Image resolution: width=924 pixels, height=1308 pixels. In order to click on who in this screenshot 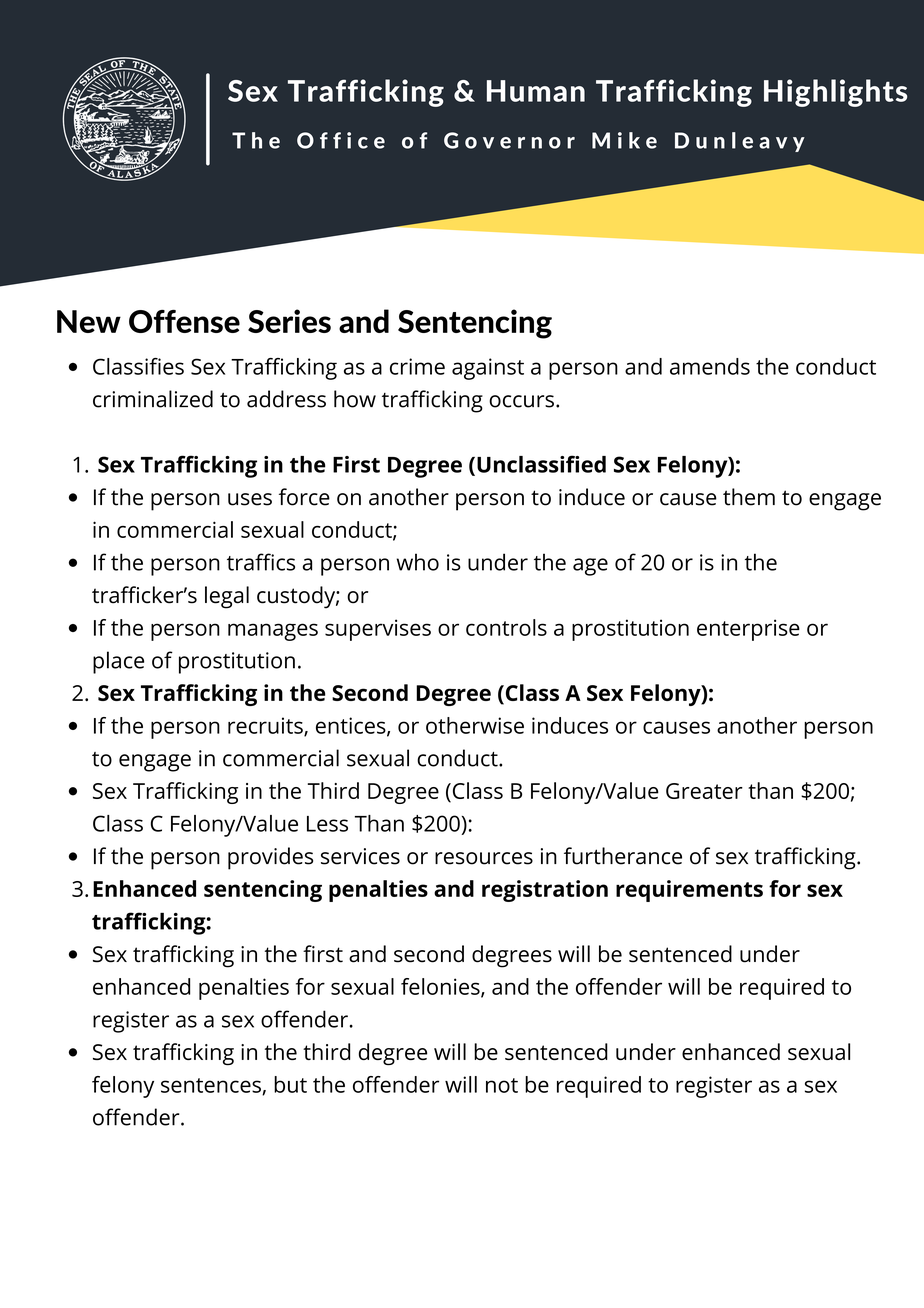, I will do `click(417, 562)`.
